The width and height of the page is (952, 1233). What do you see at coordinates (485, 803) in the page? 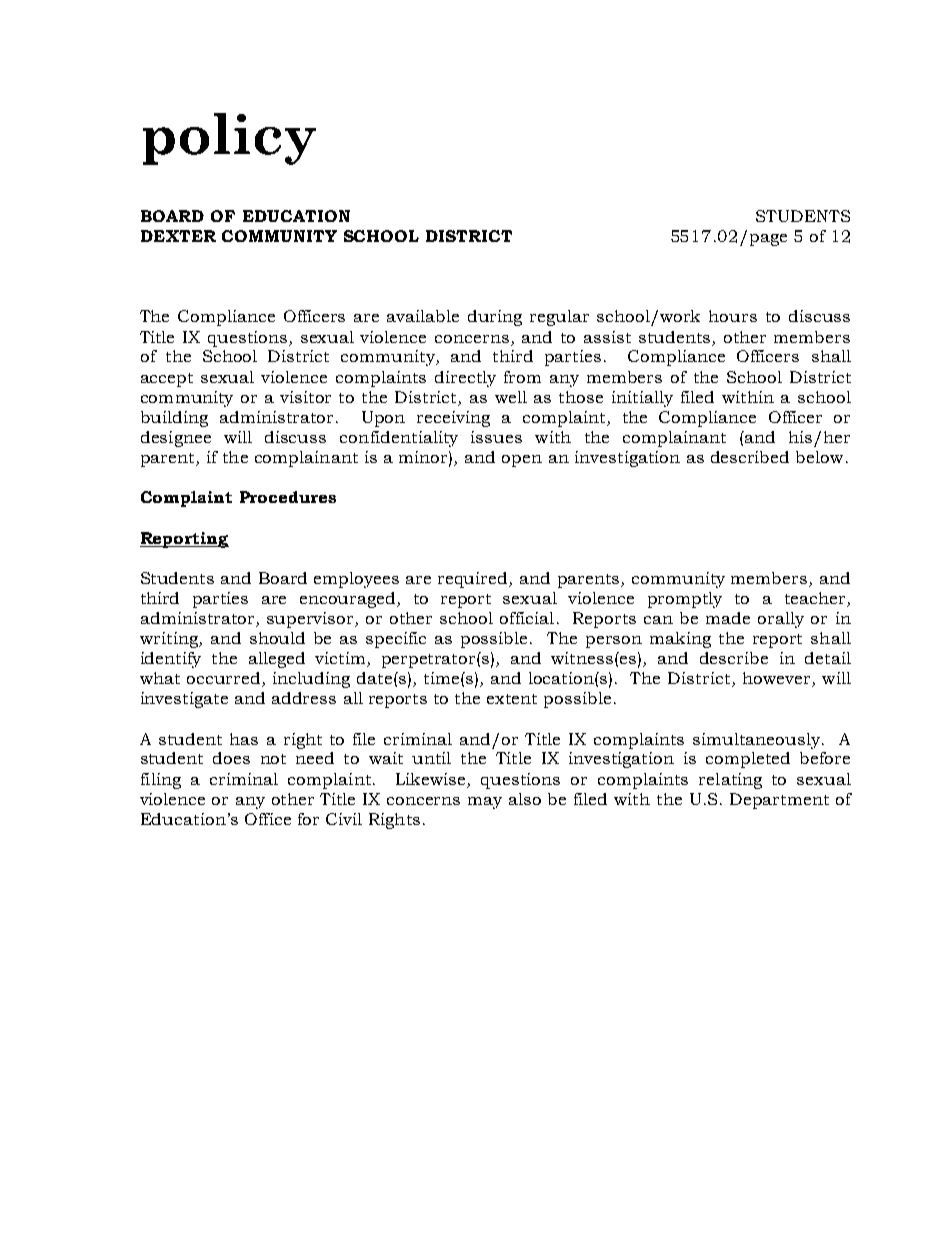
I see `may` at bounding box center [485, 803].
